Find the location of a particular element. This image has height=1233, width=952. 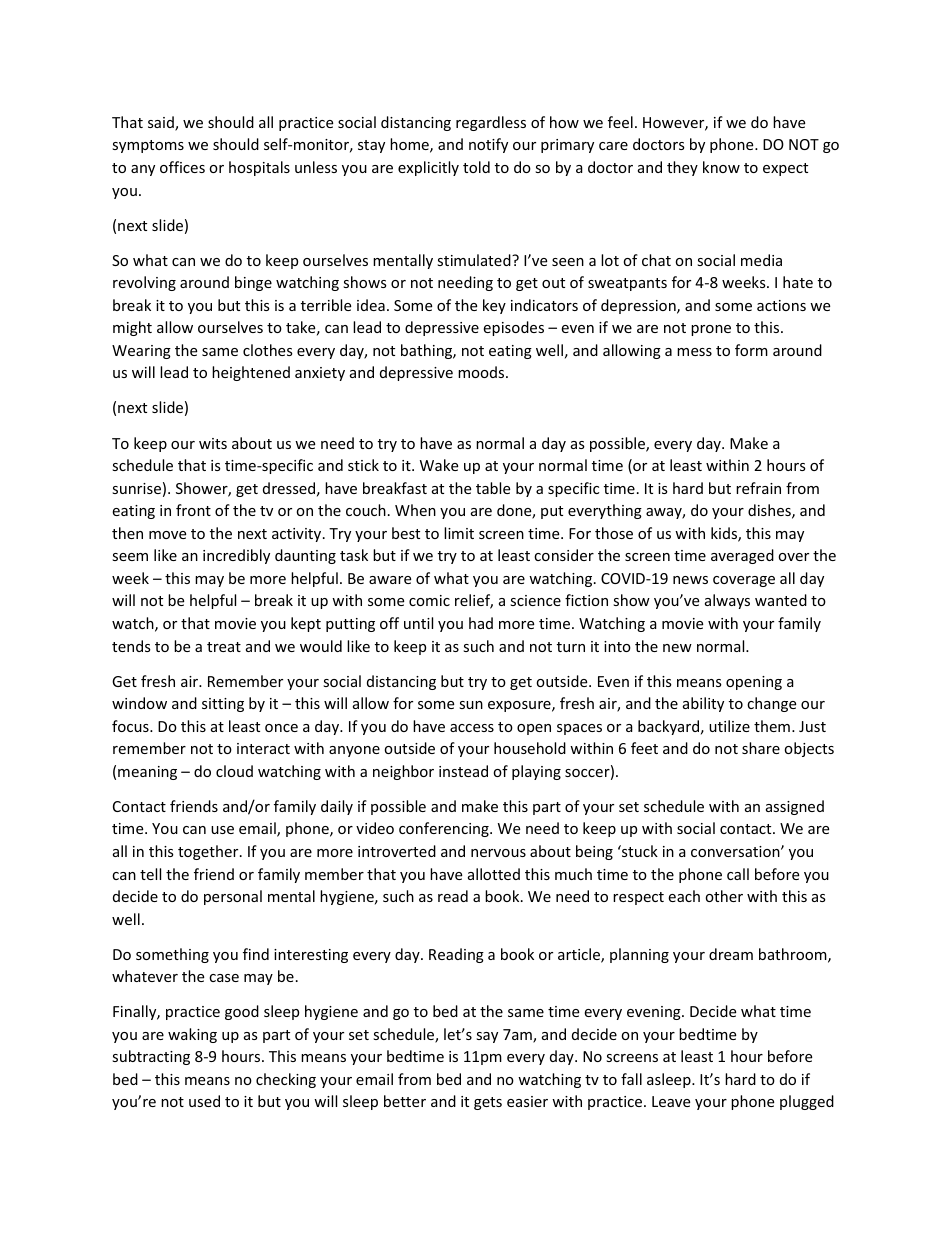

call is located at coordinates (738, 874).
